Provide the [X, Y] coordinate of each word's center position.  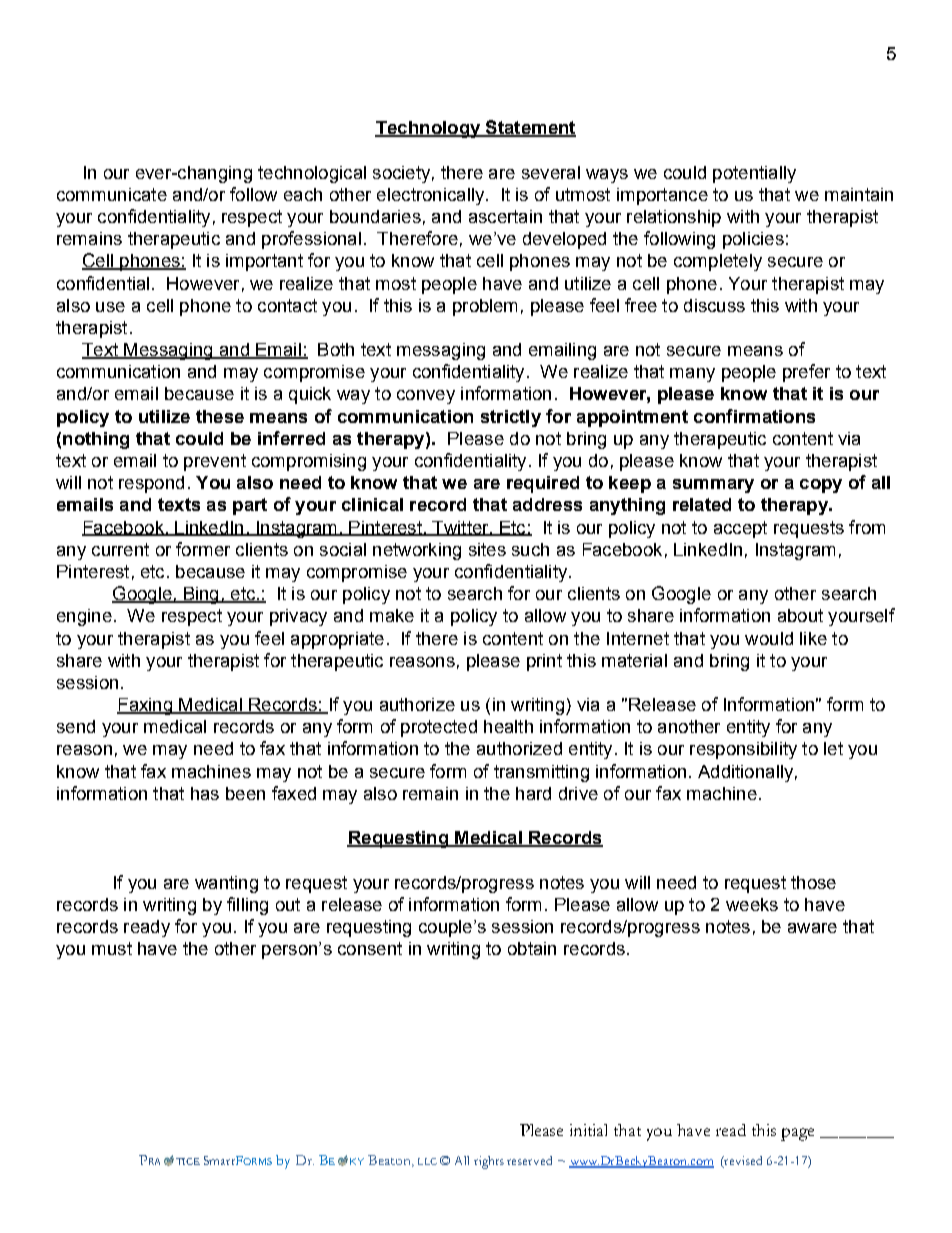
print [544, 662]
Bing [201, 595]
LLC [427, 1161]
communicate [112, 194]
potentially [754, 174]
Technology [428, 129]
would [769, 638]
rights [489, 1162]
